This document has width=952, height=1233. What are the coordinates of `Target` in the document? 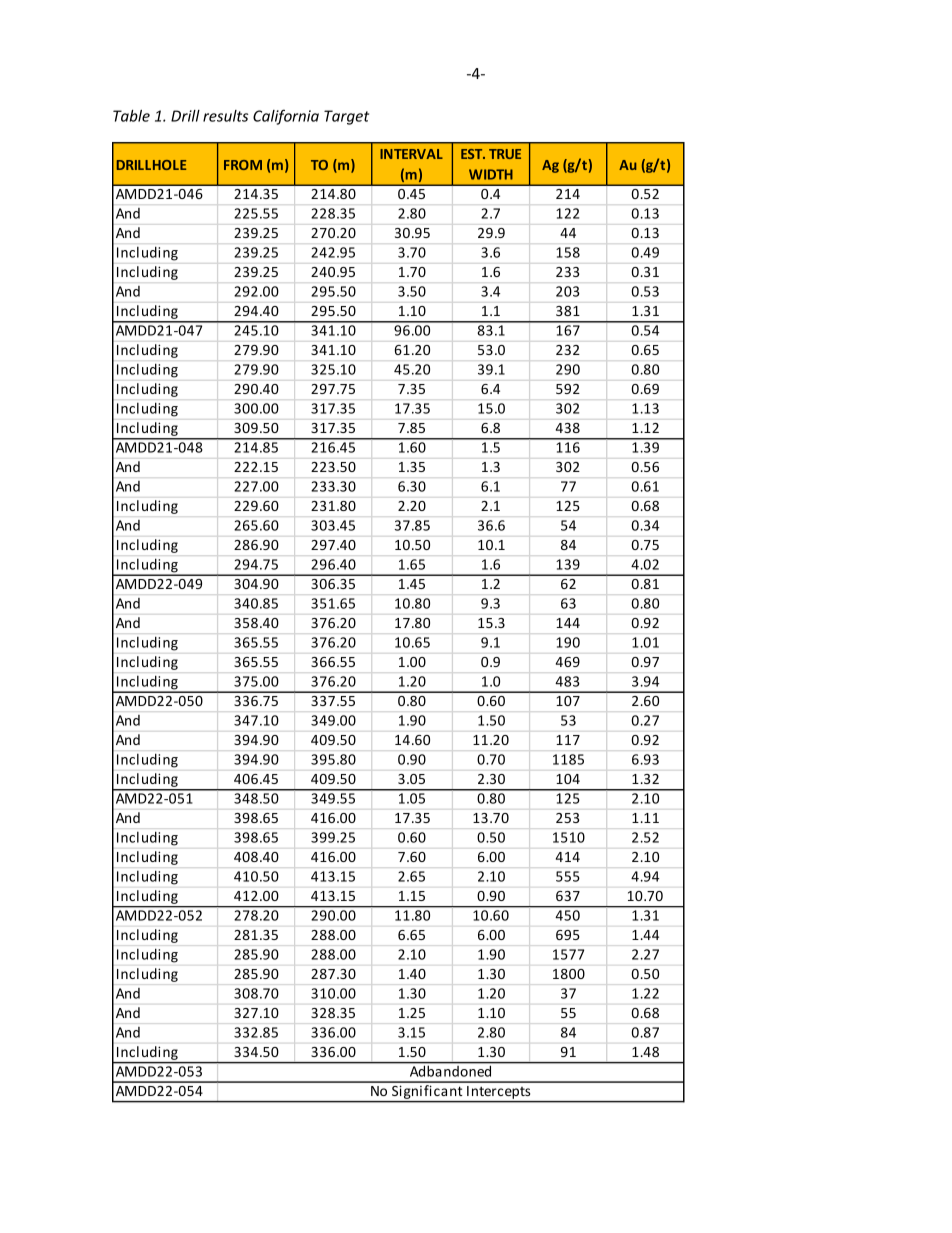 It's located at (346, 117).
